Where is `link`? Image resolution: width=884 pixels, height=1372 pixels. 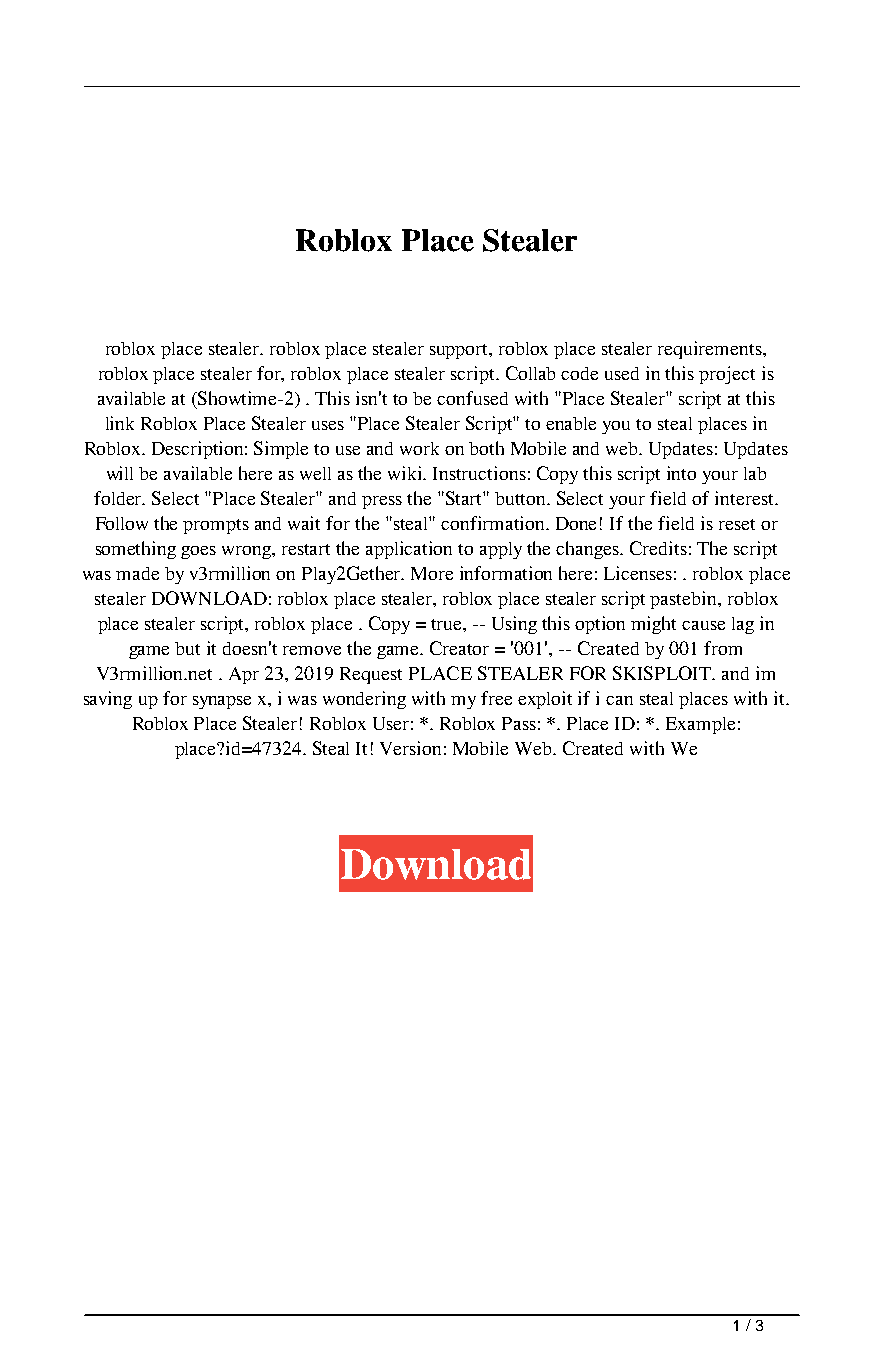 link is located at coordinates (120, 423).
